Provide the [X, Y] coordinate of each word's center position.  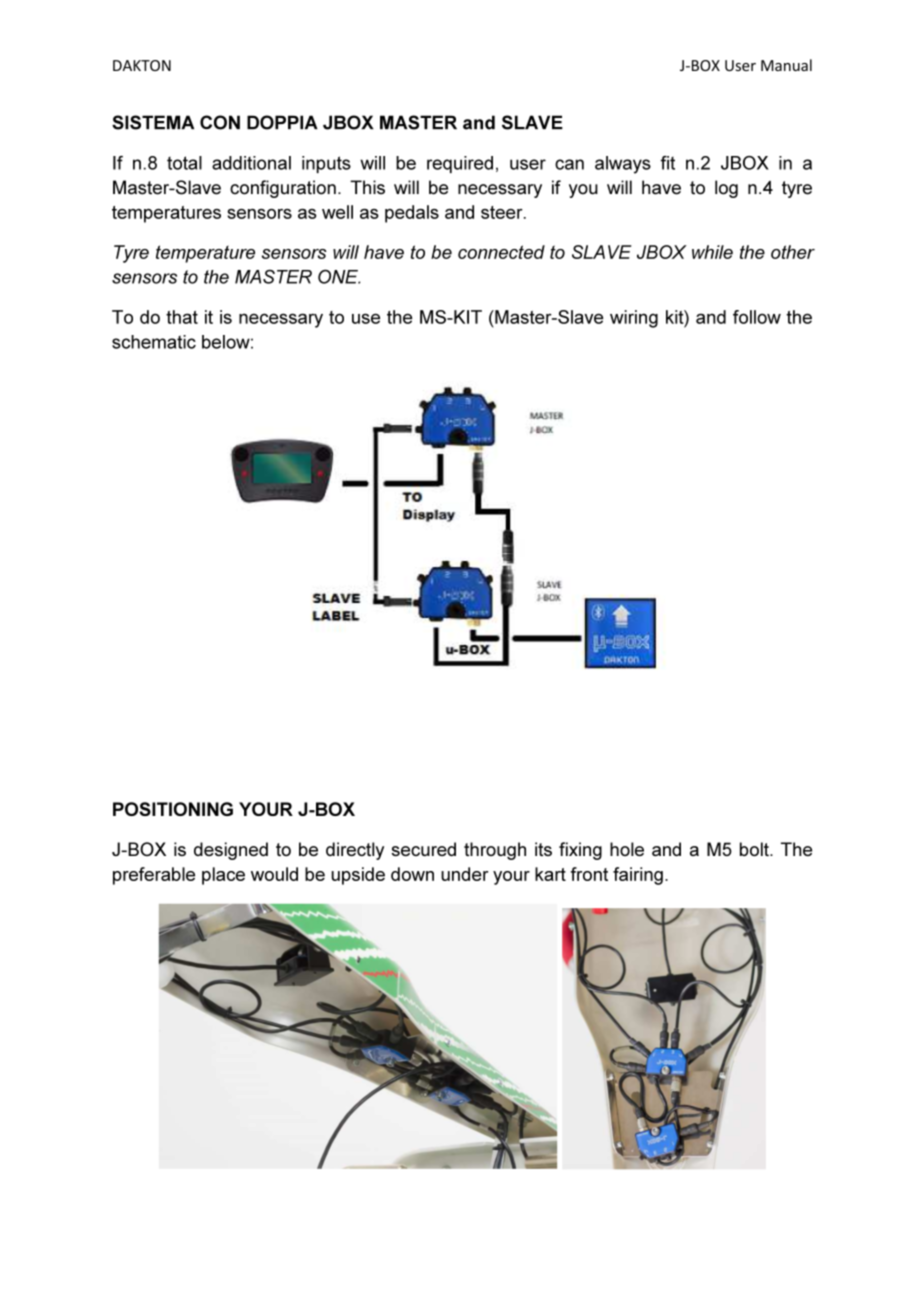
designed [231, 851]
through [495, 851]
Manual [786, 65]
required [460, 164]
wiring [634, 319]
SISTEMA [153, 122]
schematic [154, 342]
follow [757, 317]
